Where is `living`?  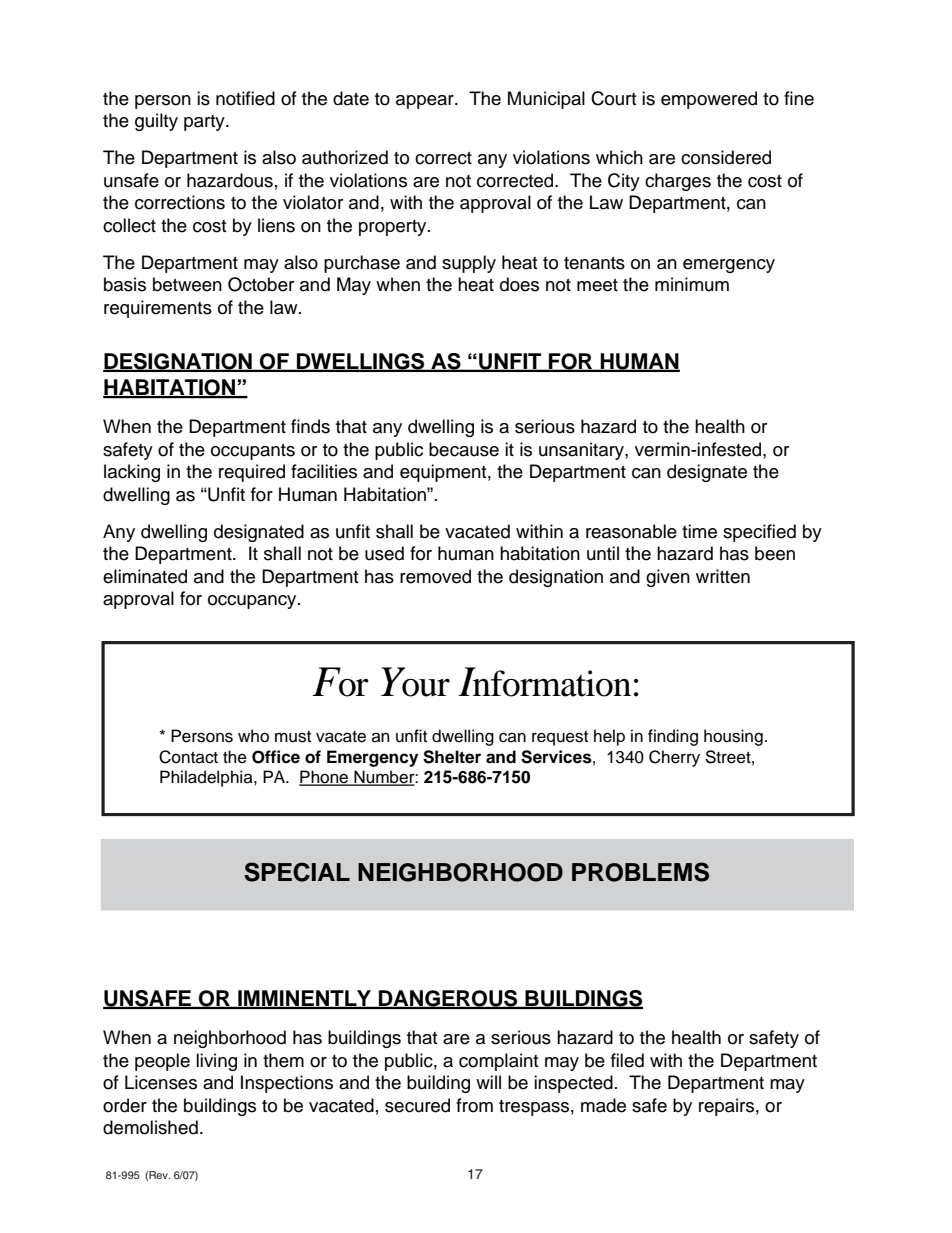 living is located at coordinates (216, 1062).
